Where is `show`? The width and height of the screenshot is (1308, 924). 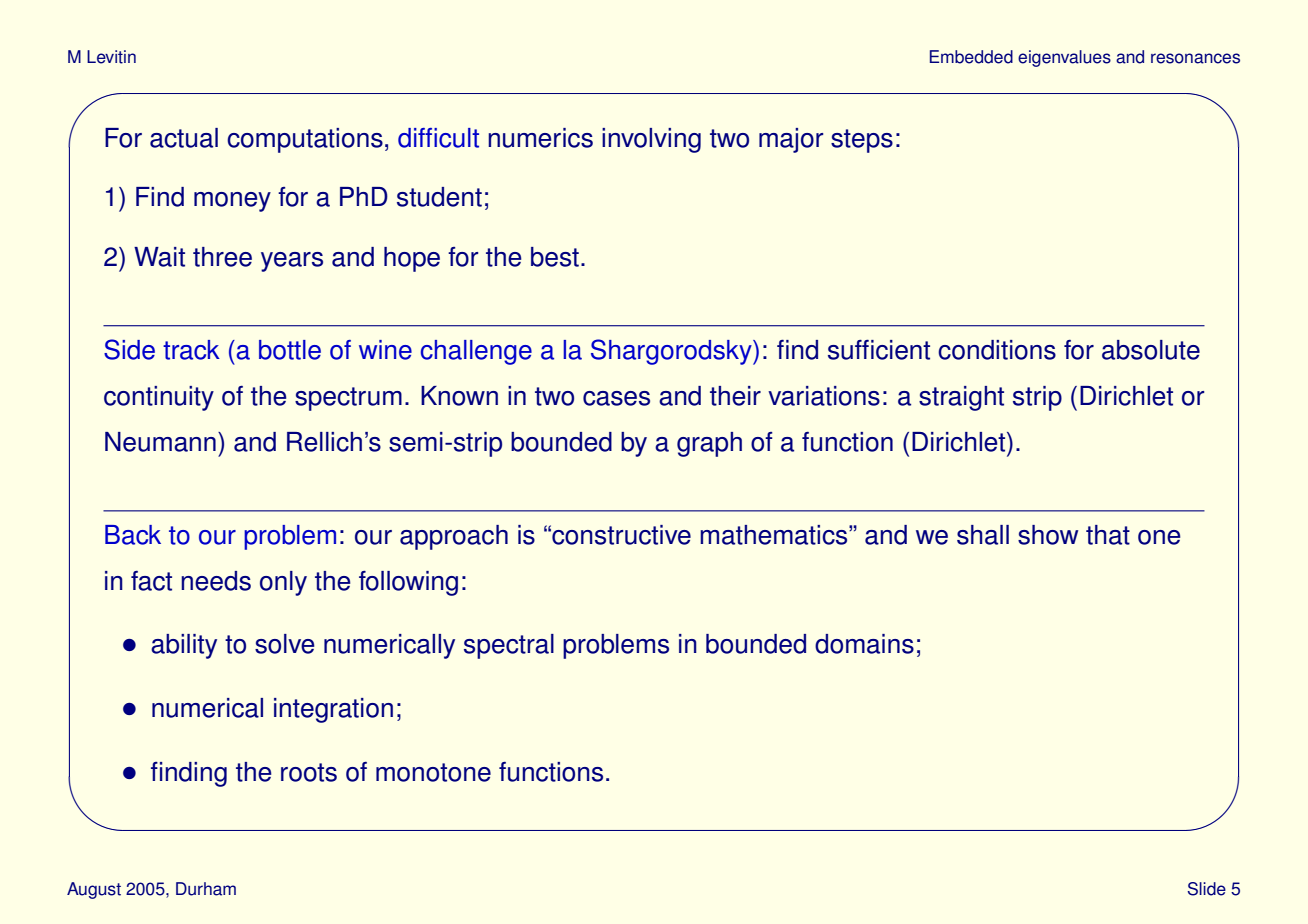
show is located at coordinates (1048, 535).
